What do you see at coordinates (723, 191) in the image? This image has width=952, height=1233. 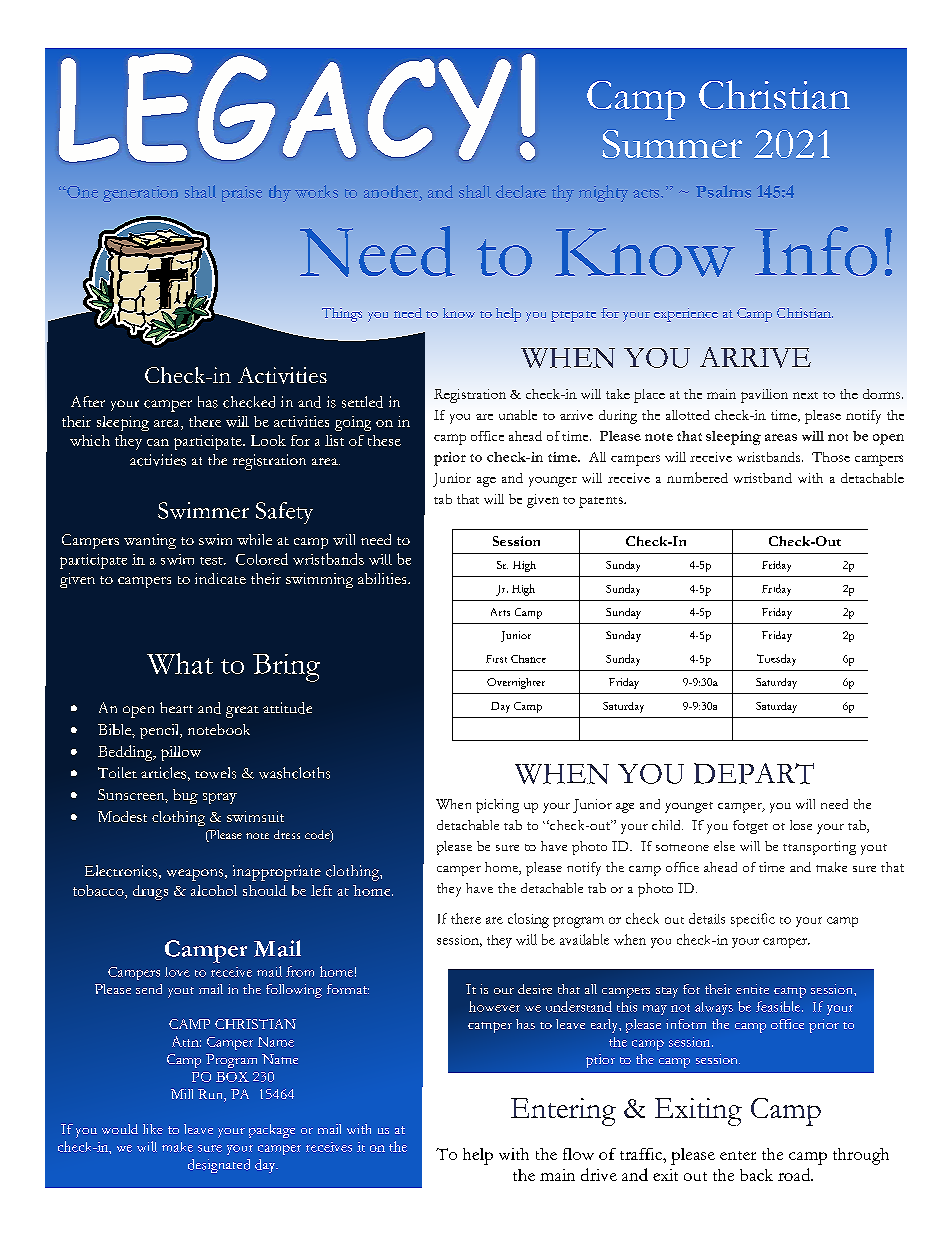 I see `Psalms` at bounding box center [723, 191].
